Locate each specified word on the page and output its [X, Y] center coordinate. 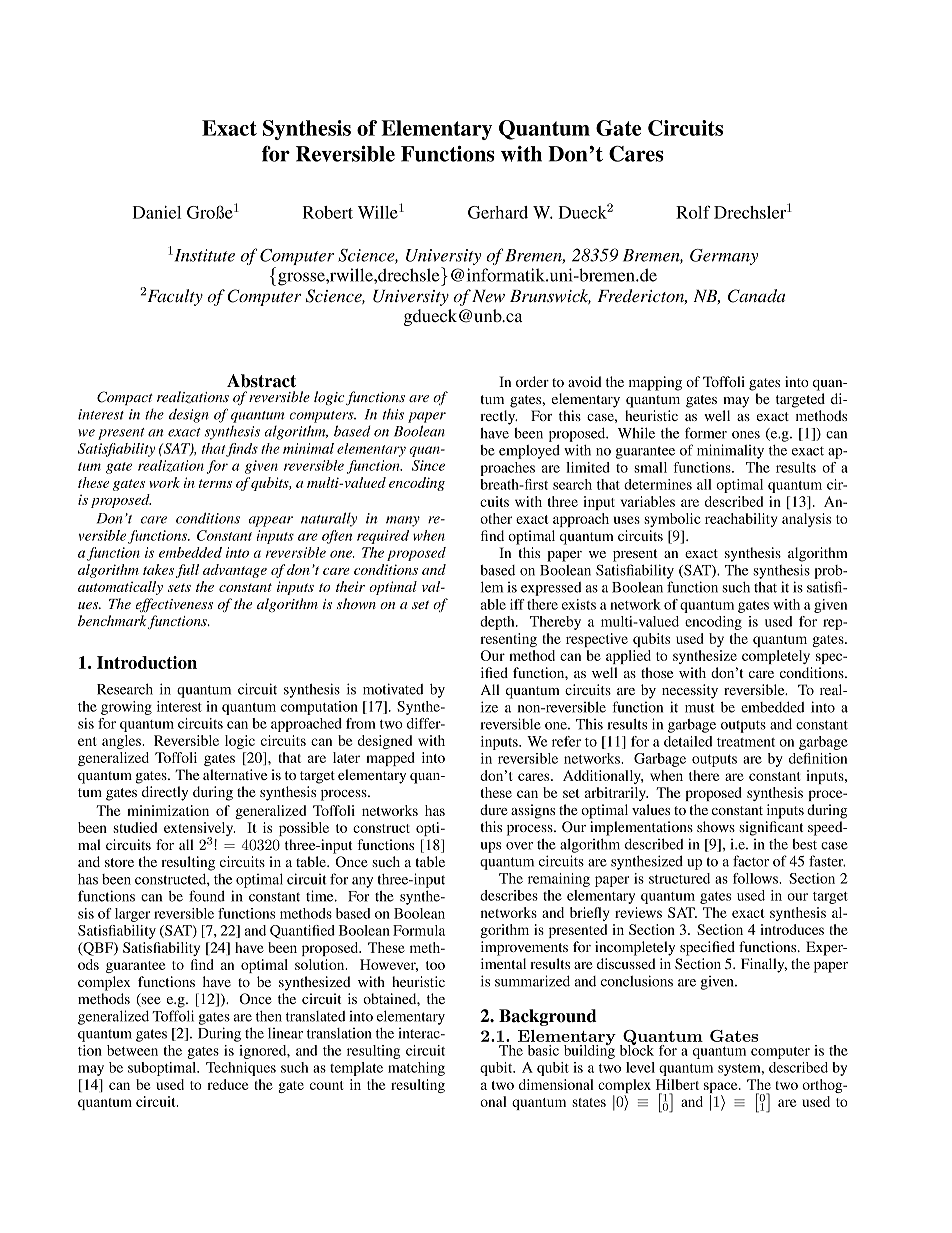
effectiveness [174, 605]
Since [428, 465]
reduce [227, 1084]
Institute [203, 255]
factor [751, 861]
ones [746, 435]
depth [498, 623]
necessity [690, 691]
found [207, 896]
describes [509, 895]
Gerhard [498, 212]
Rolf [693, 212]
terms [215, 483]
